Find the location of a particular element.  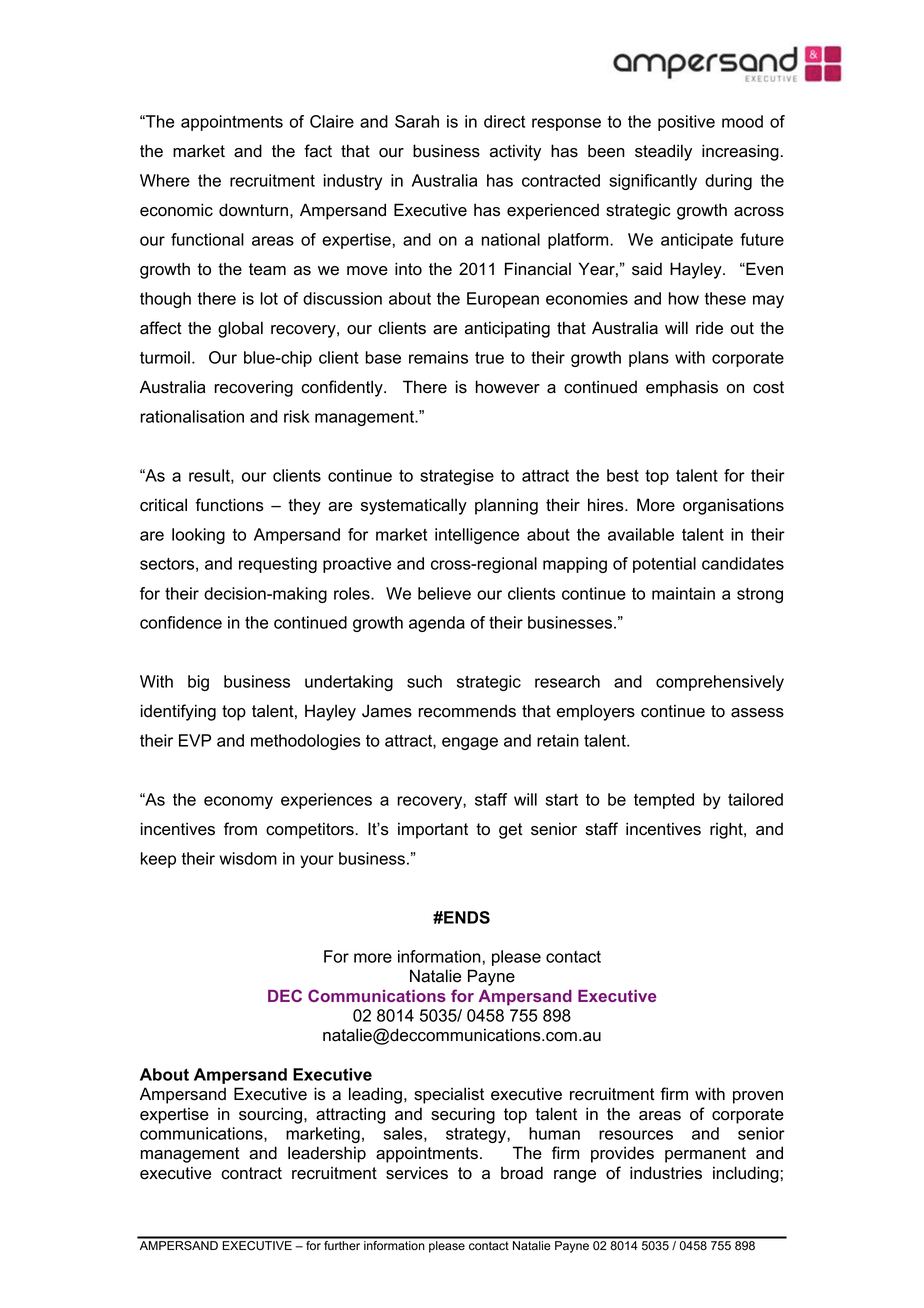

important is located at coordinates (433, 830).
